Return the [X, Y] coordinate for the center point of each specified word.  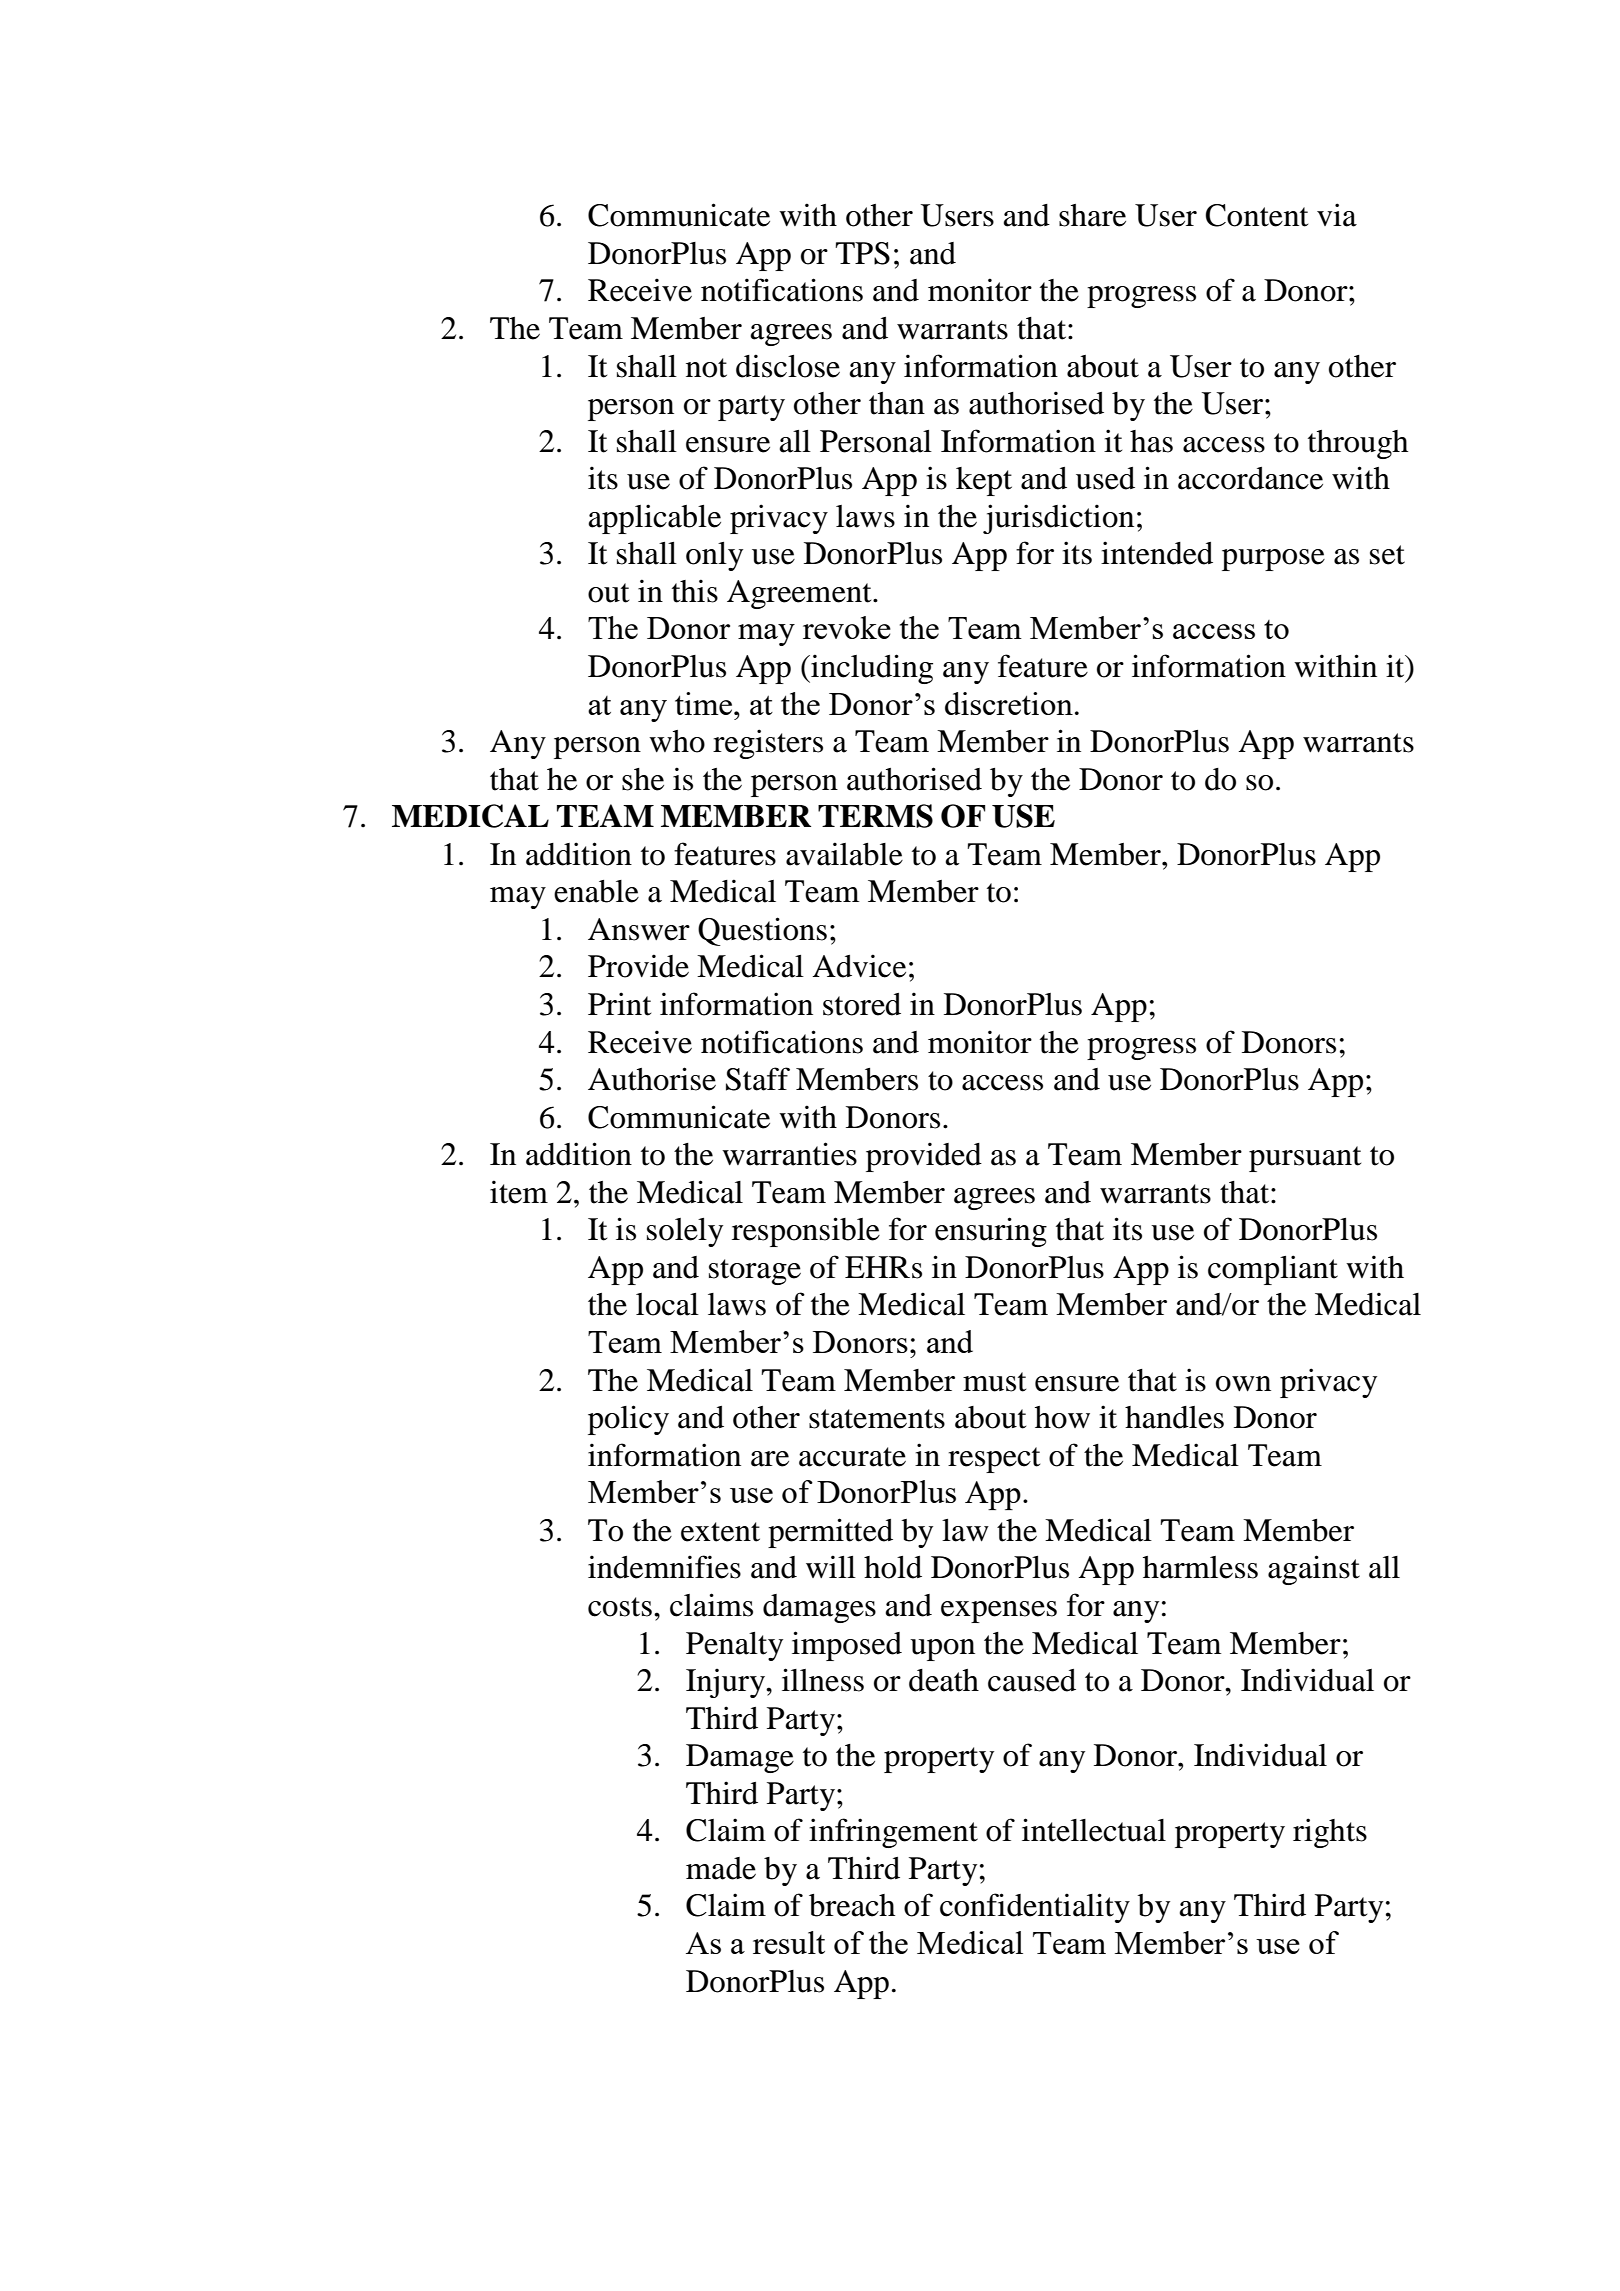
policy [628, 1420]
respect [994, 1460]
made [721, 1868]
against [1314, 1570]
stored [862, 1004]
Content [1257, 215]
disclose [788, 366]
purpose [1273, 560]
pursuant [1305, 1159]
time [703, 703]
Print [619, 1004]
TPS [862, 253]
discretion [1009, 703]
